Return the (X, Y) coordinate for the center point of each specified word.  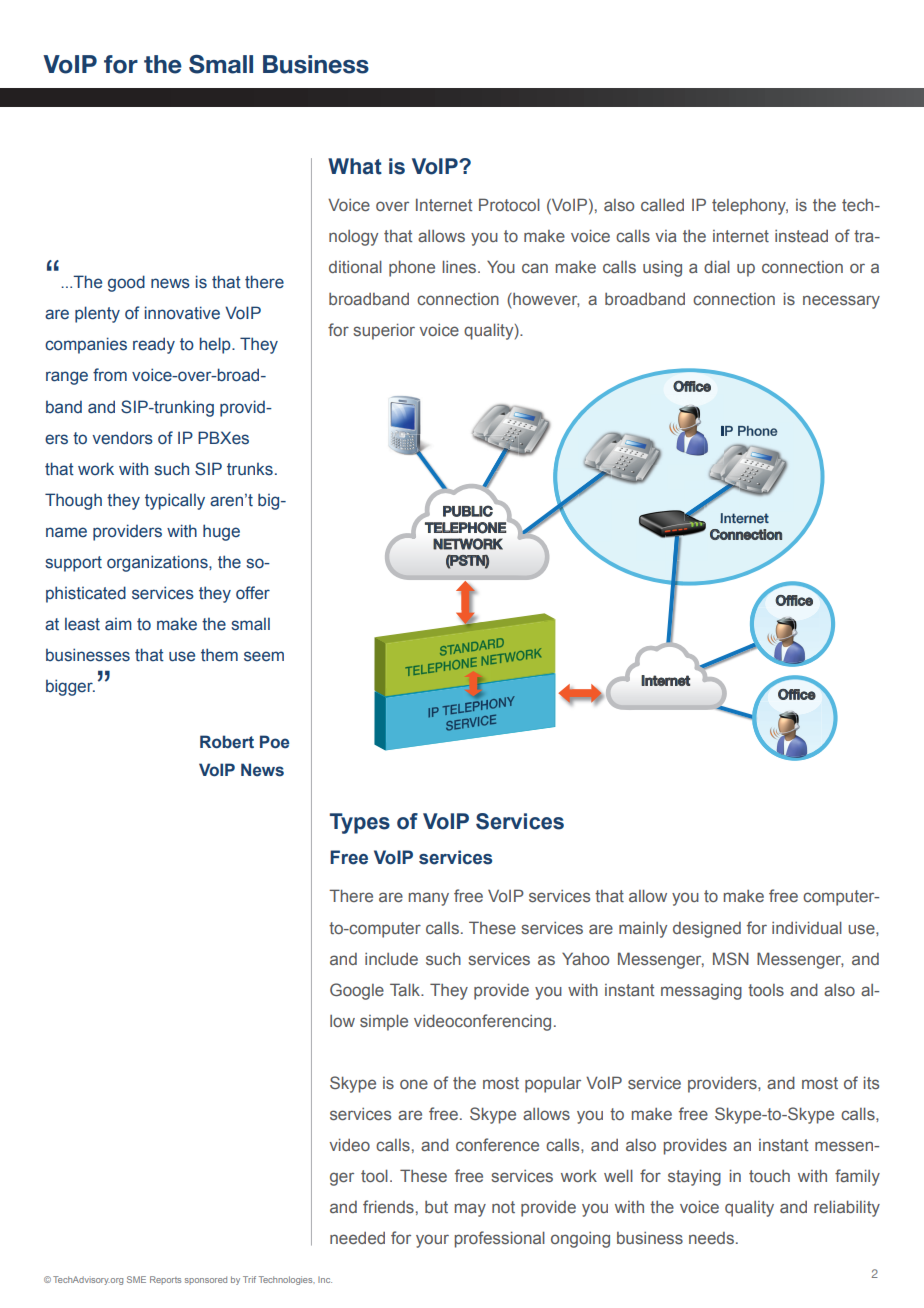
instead (801, 236)
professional (500, 1239)
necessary (841, 302)
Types (360, 823)
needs (711, 1238)
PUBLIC (468, 511)
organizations (158, 563)
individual (807, 927)
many (429, 899)
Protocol (509, 204)
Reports (165, 1280)
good (126, 283)
